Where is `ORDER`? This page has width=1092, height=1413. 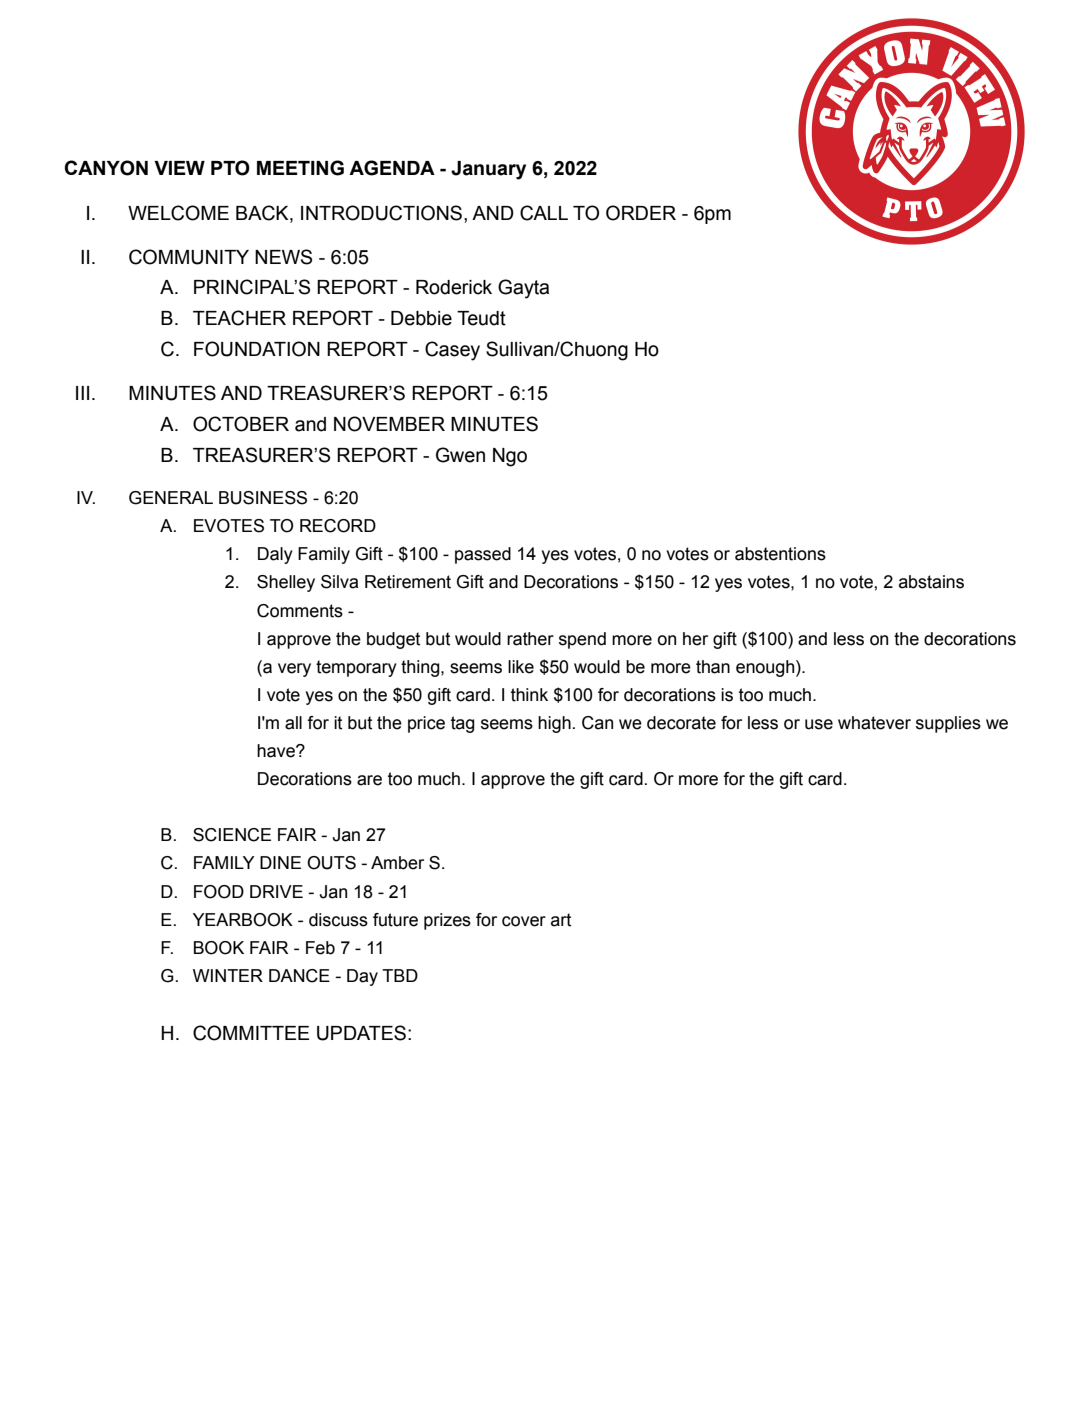 ORDER is located at coordinates (641, 213).
